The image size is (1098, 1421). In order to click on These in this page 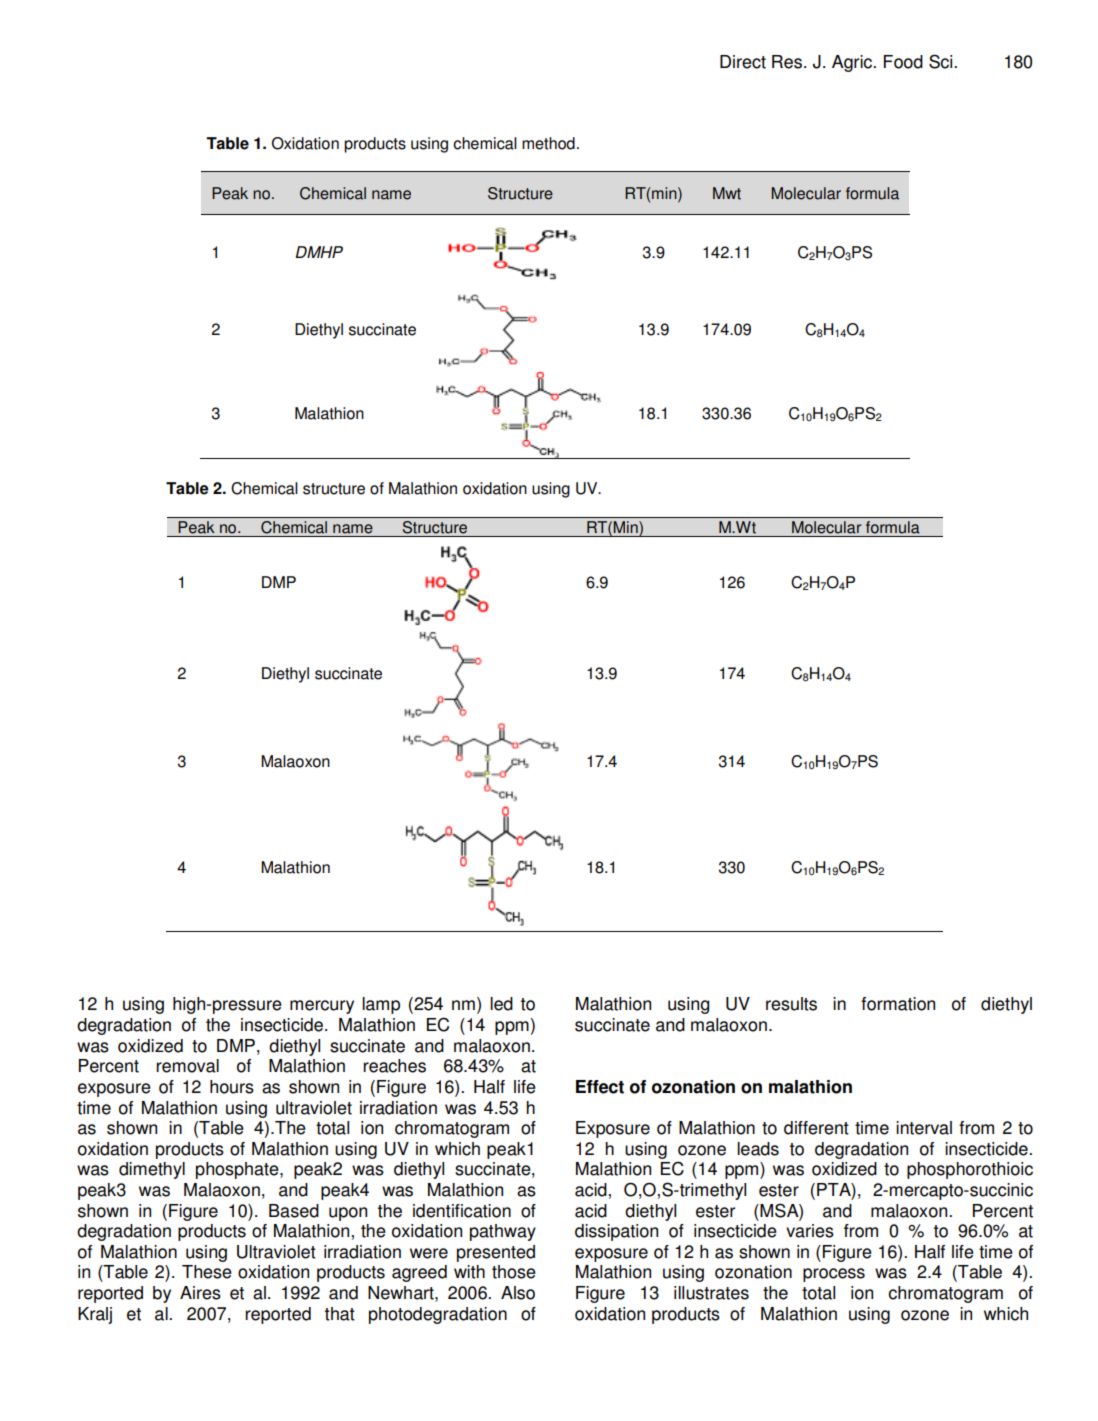, I will do `click(207, 1272)`.
